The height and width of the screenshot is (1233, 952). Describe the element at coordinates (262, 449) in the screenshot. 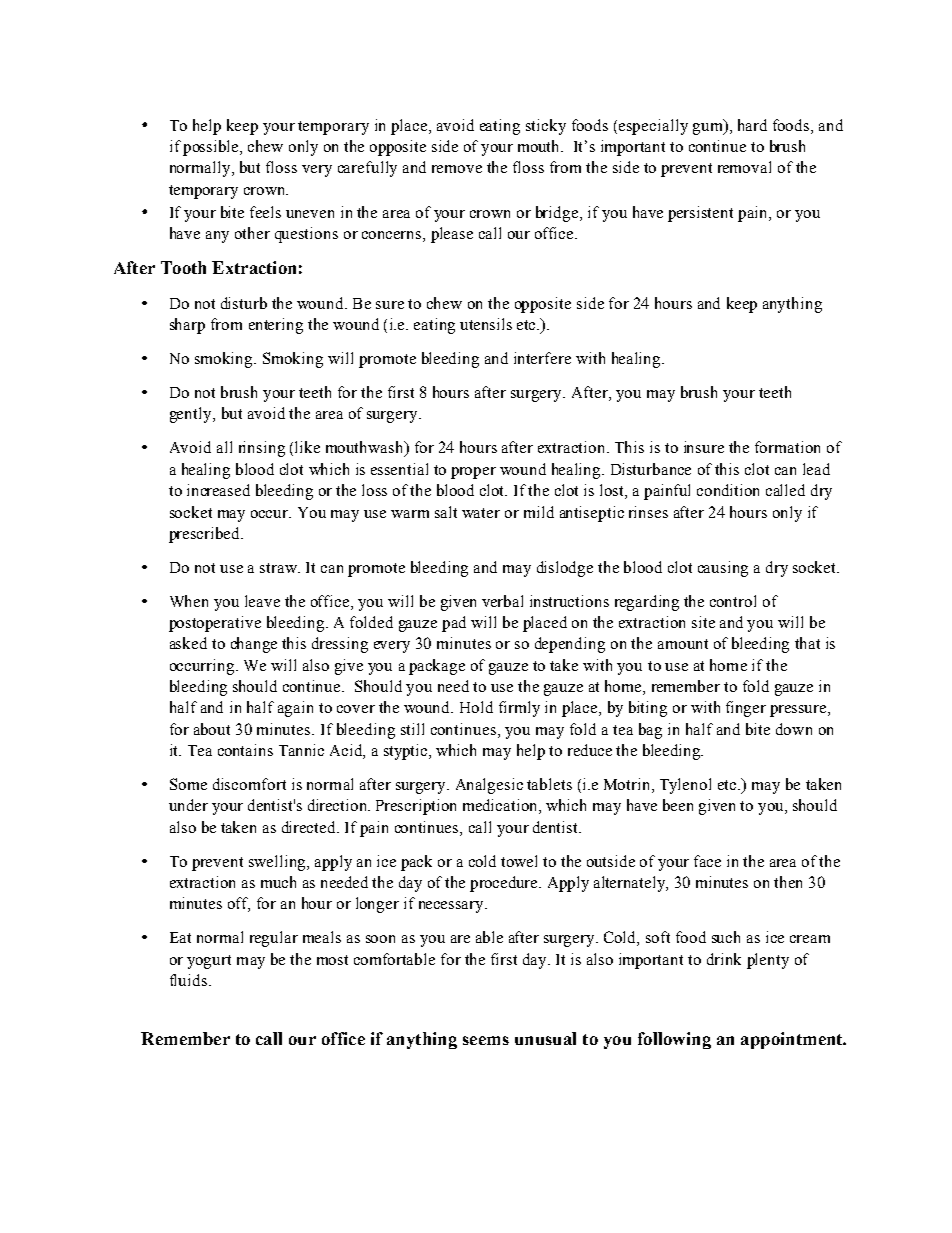

I see `rinsing` at that location.
